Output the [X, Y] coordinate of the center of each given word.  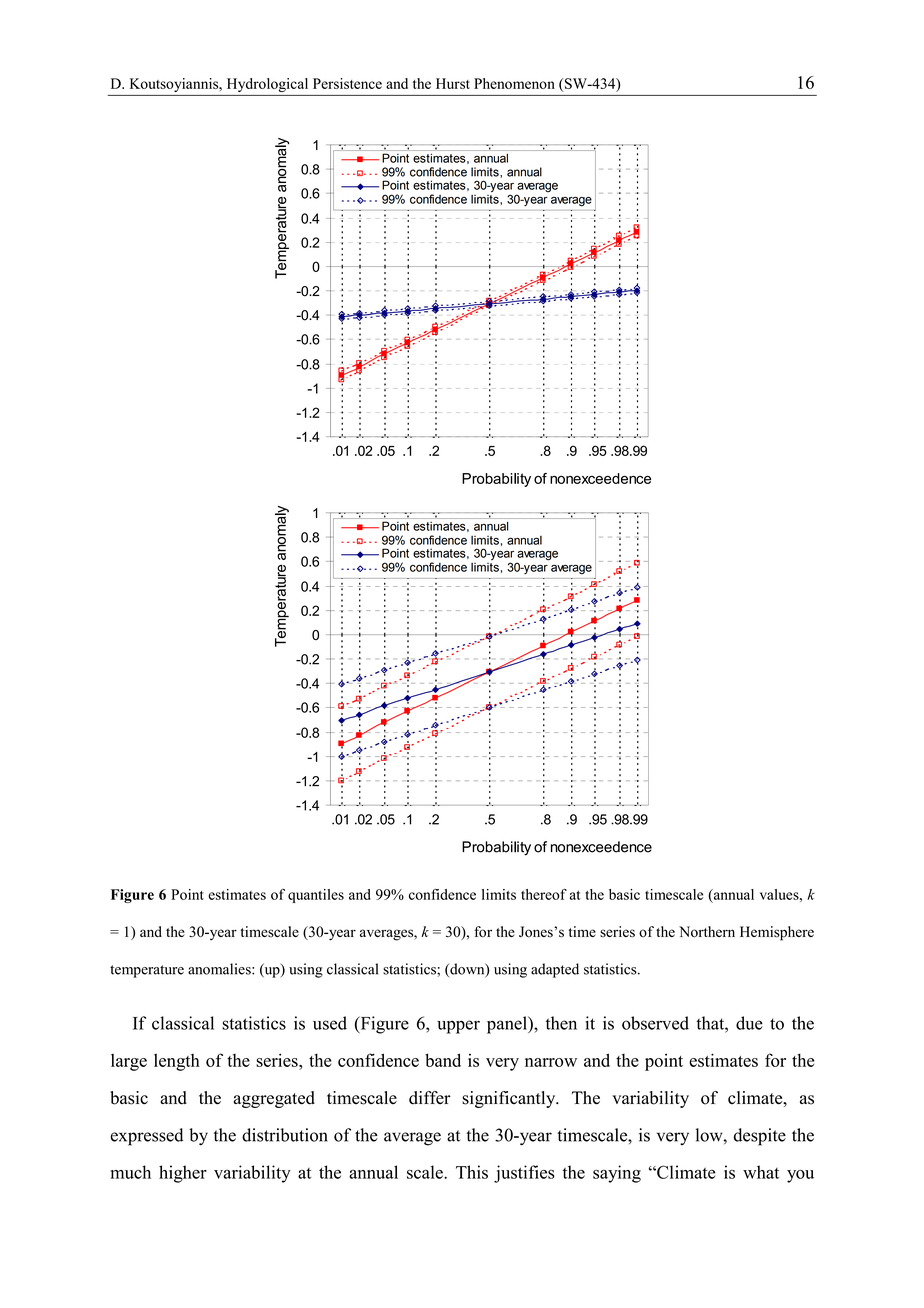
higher [183, 1174]
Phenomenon [514, 83]
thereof [544, 894]
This [472, 1172]
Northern [707, 932]
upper [458, 1027]
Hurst [453, 83]
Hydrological [267, 85]
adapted [555, 970]
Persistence [347, 83]
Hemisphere [777, 933]
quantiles [316, 896]
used [330, 1023]
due [749, 1023]
